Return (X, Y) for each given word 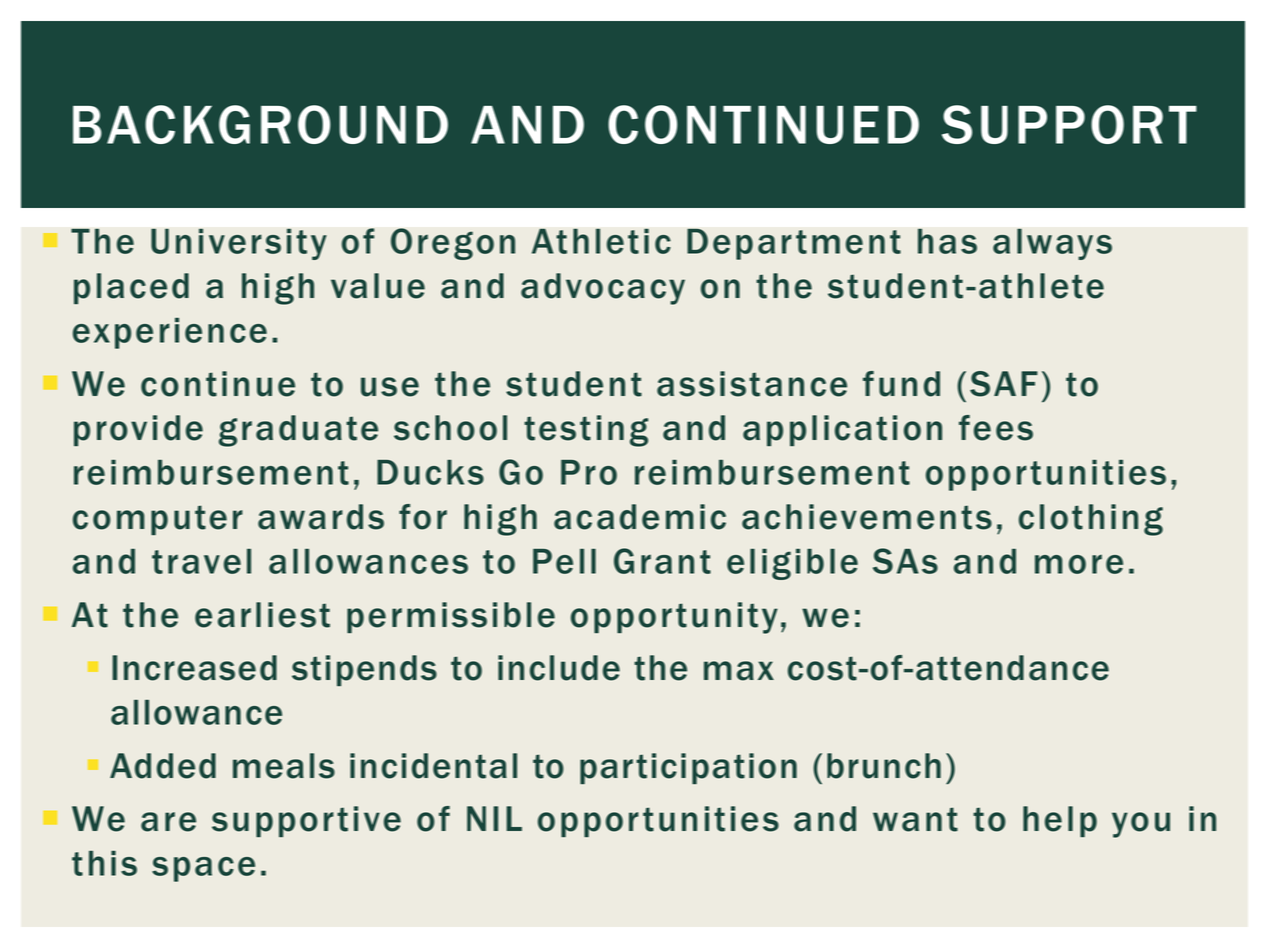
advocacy (603, 289)
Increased (194, 668)
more (1079, 564)
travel (201, 561)
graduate (298, 431)
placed (131, 288)
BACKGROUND (260, 124)
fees (996, 428)
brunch (884, 766)
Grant (662, 561)
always (1052, 244)
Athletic (601, 241)
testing (586, 431)
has (947, 241)
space (203, 869)
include (559, 668)
